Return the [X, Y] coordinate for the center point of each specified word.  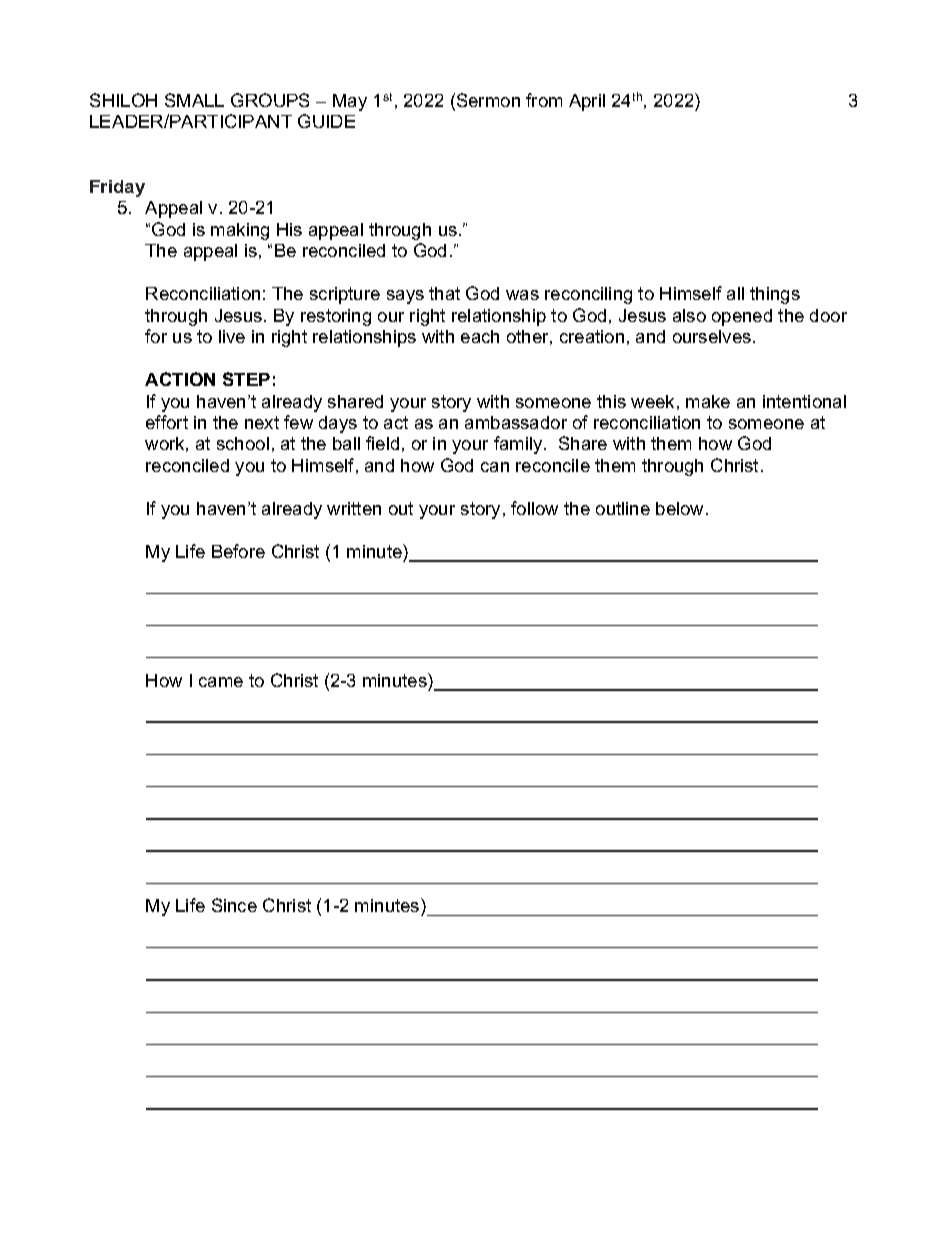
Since [234, 905]
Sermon [488, 100]
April [587, 102]
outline [623, 508]
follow [534, 508]
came [221, 682]
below [681, 508]
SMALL [194, 100]
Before [238, 551]
